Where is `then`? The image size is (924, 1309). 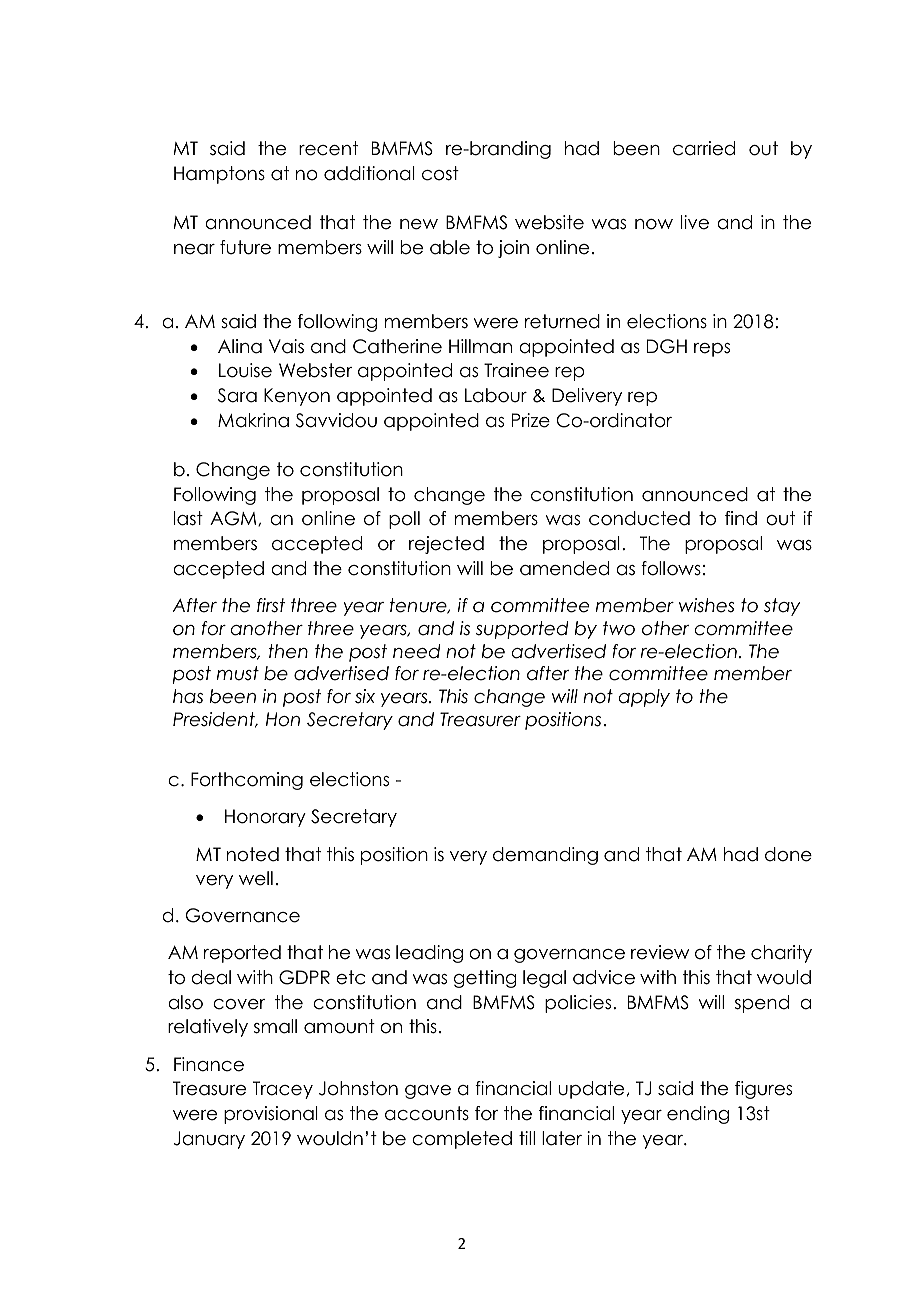
then is located at coordinates (288, 651).
